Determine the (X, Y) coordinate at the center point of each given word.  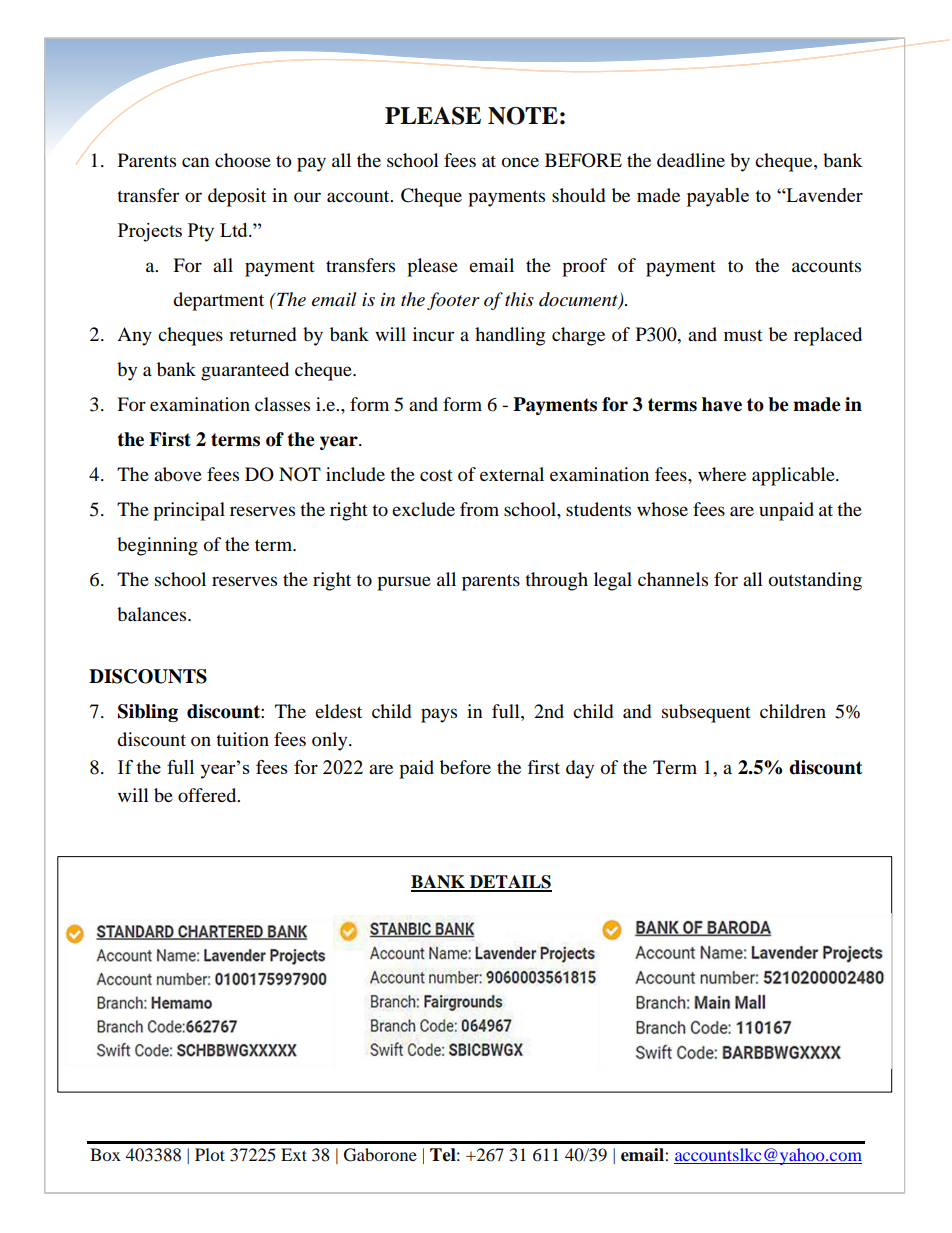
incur (433, 334)
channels (673, 579)
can (196, 162)
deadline (691, 160)
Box (105, 1154)
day (580, 769)
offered (208, 795)
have (722, 404)
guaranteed (245, 371)
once (520, 162)
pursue (404, 583)
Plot (210, 1154)
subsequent (706, 713)
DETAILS (509, 883)
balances (153, 614)
